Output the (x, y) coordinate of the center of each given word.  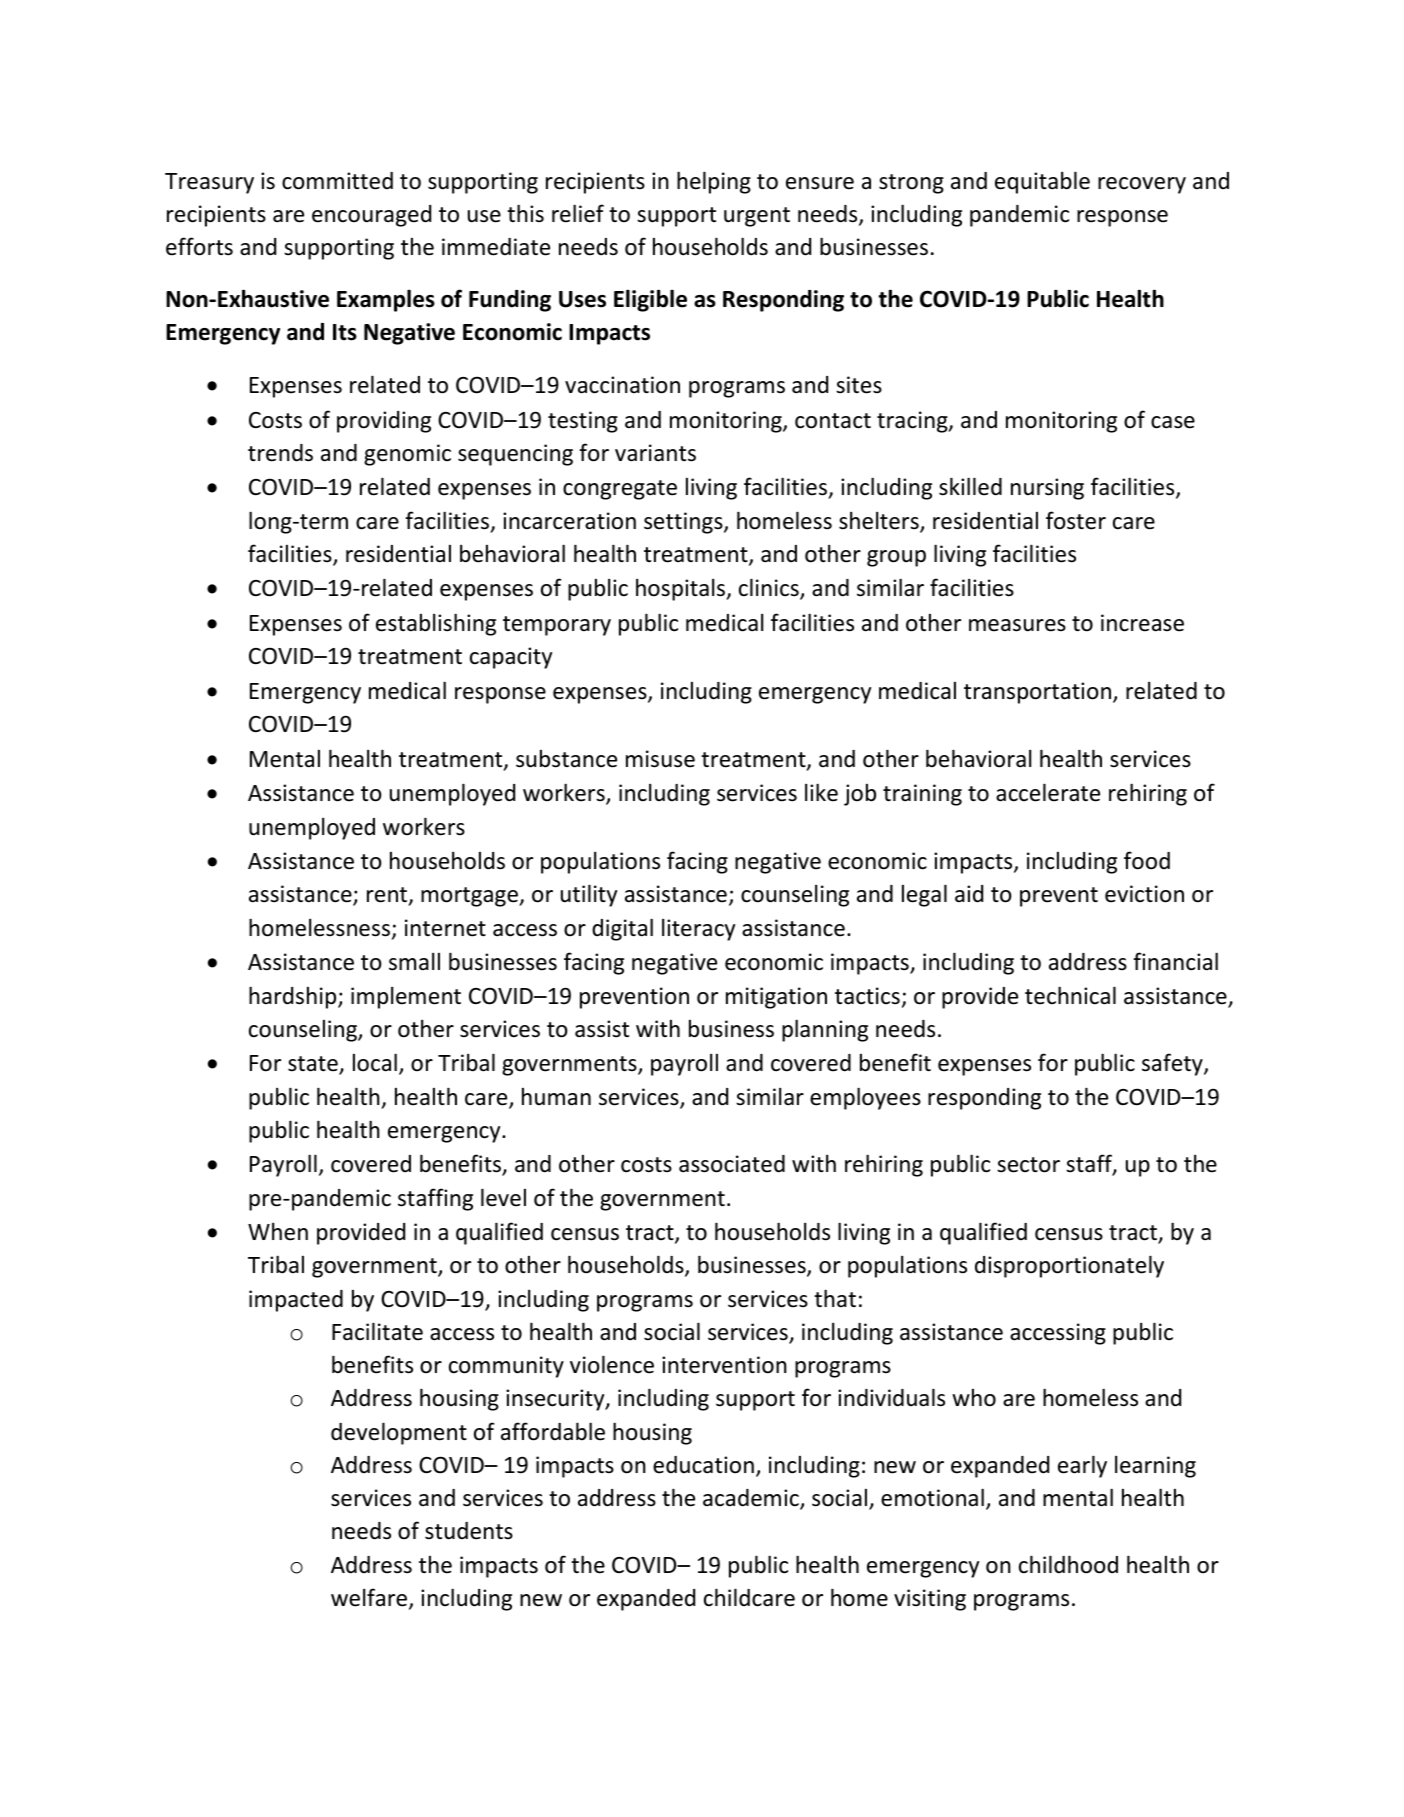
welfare (370, 1598)
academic (752, 1499)
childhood (1068, 1564)
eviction (1144, 894)
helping (714, 182)
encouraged (371, 216)
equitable (1042, 182)
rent (388, 896)
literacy (698, 930)
